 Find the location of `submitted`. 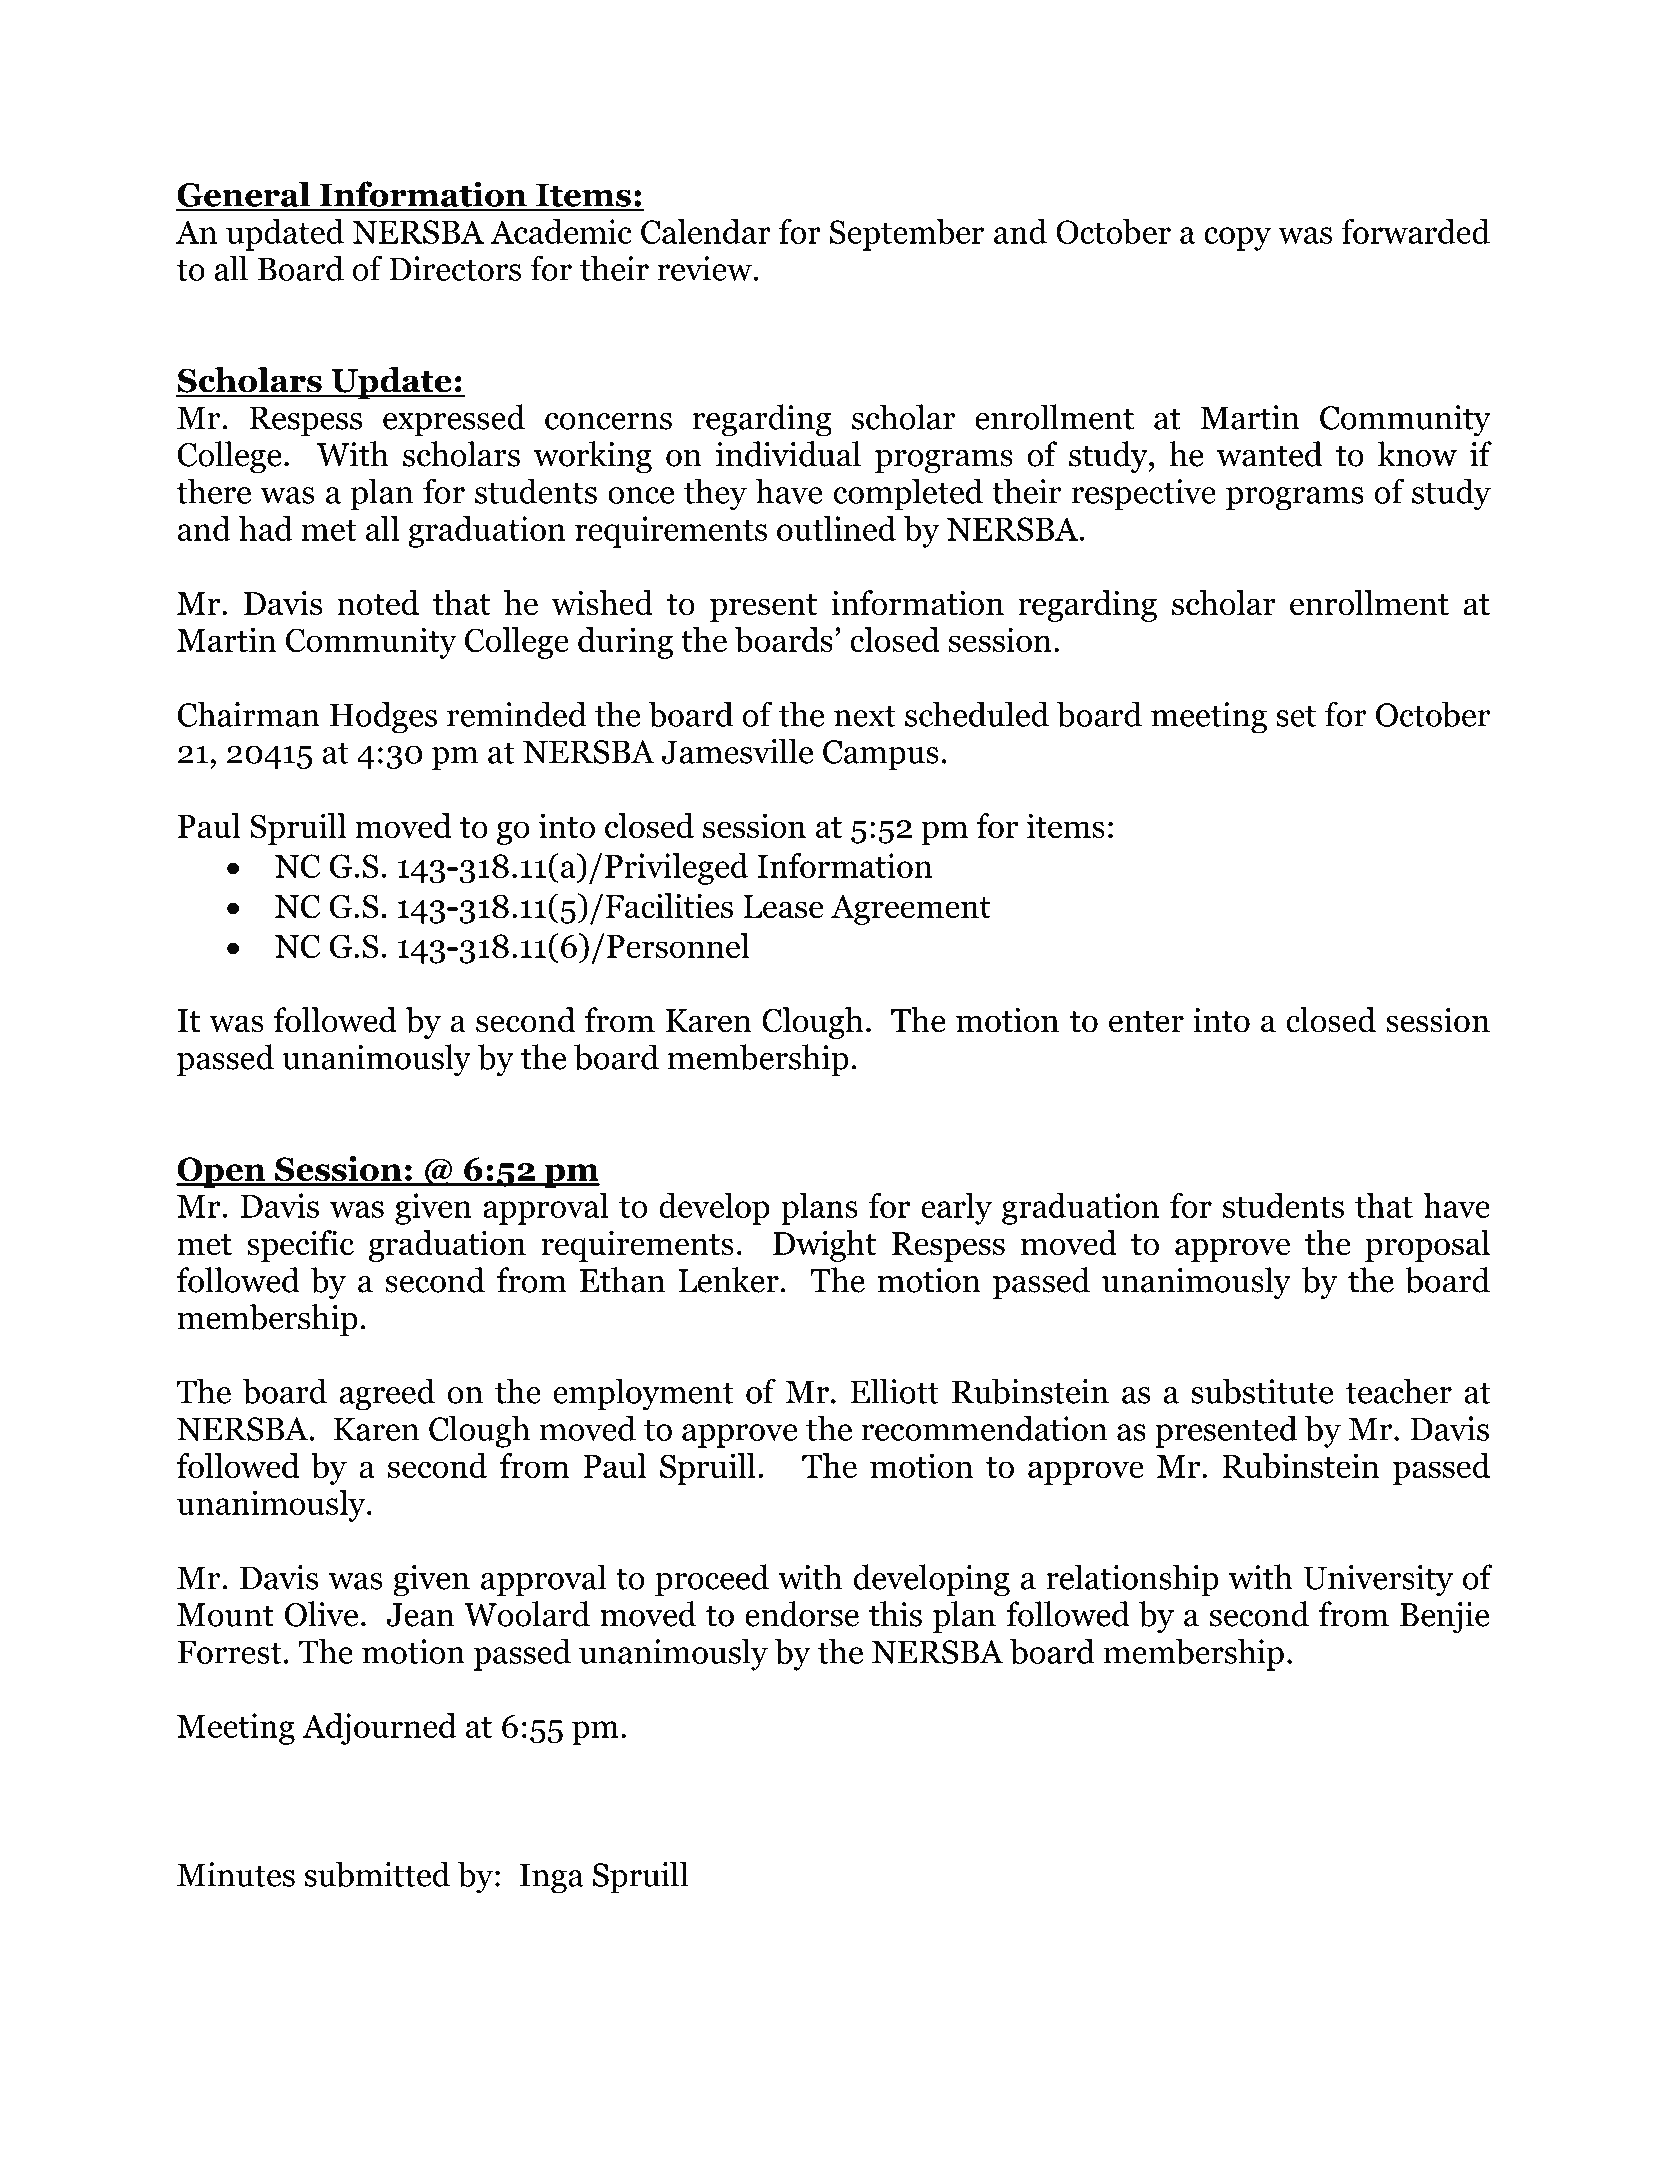

submitted is located at coordinates (377, 1874).
